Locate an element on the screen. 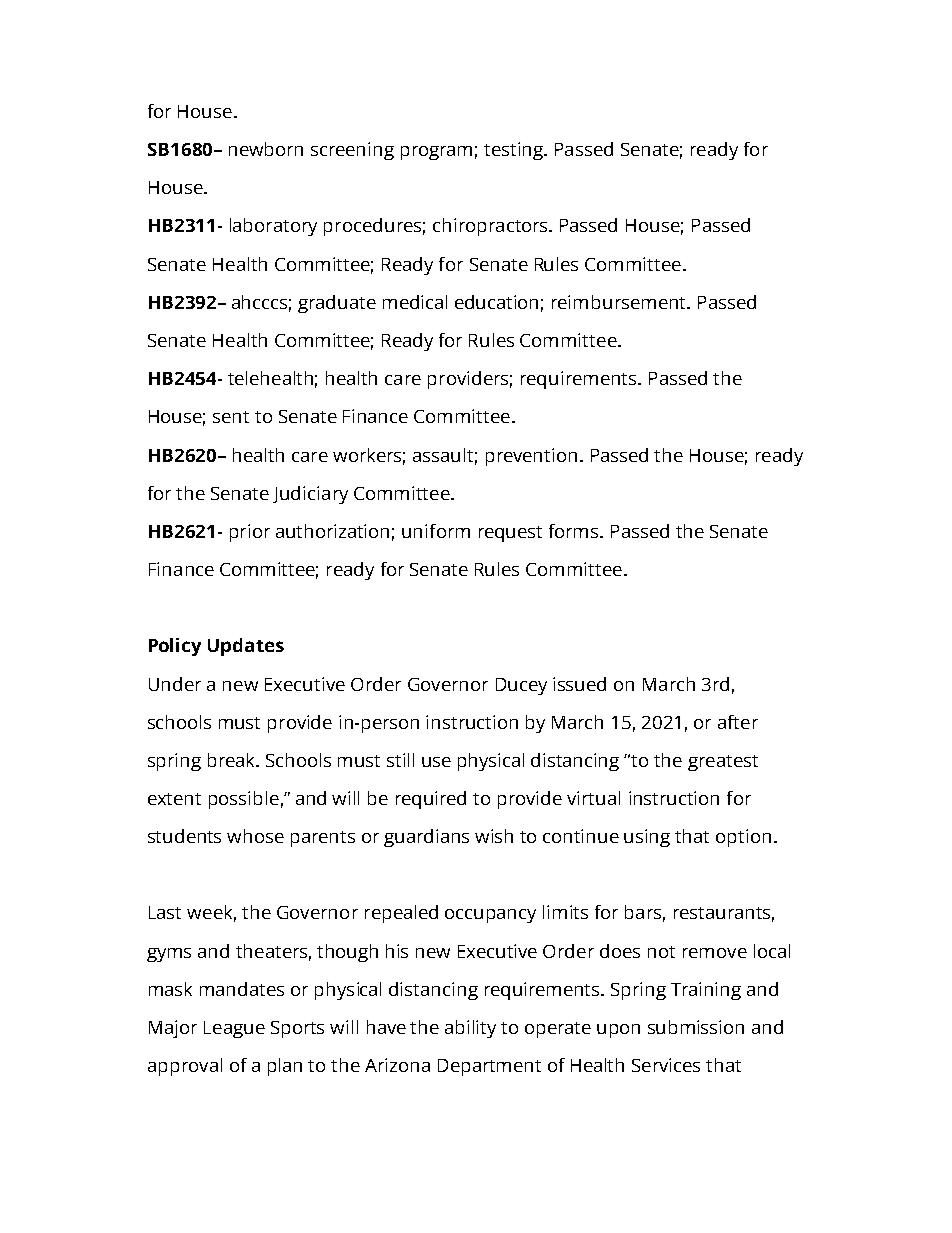 The height and width of the screenshot is (1233, 952). testing is located at coordinates (515, 151).
